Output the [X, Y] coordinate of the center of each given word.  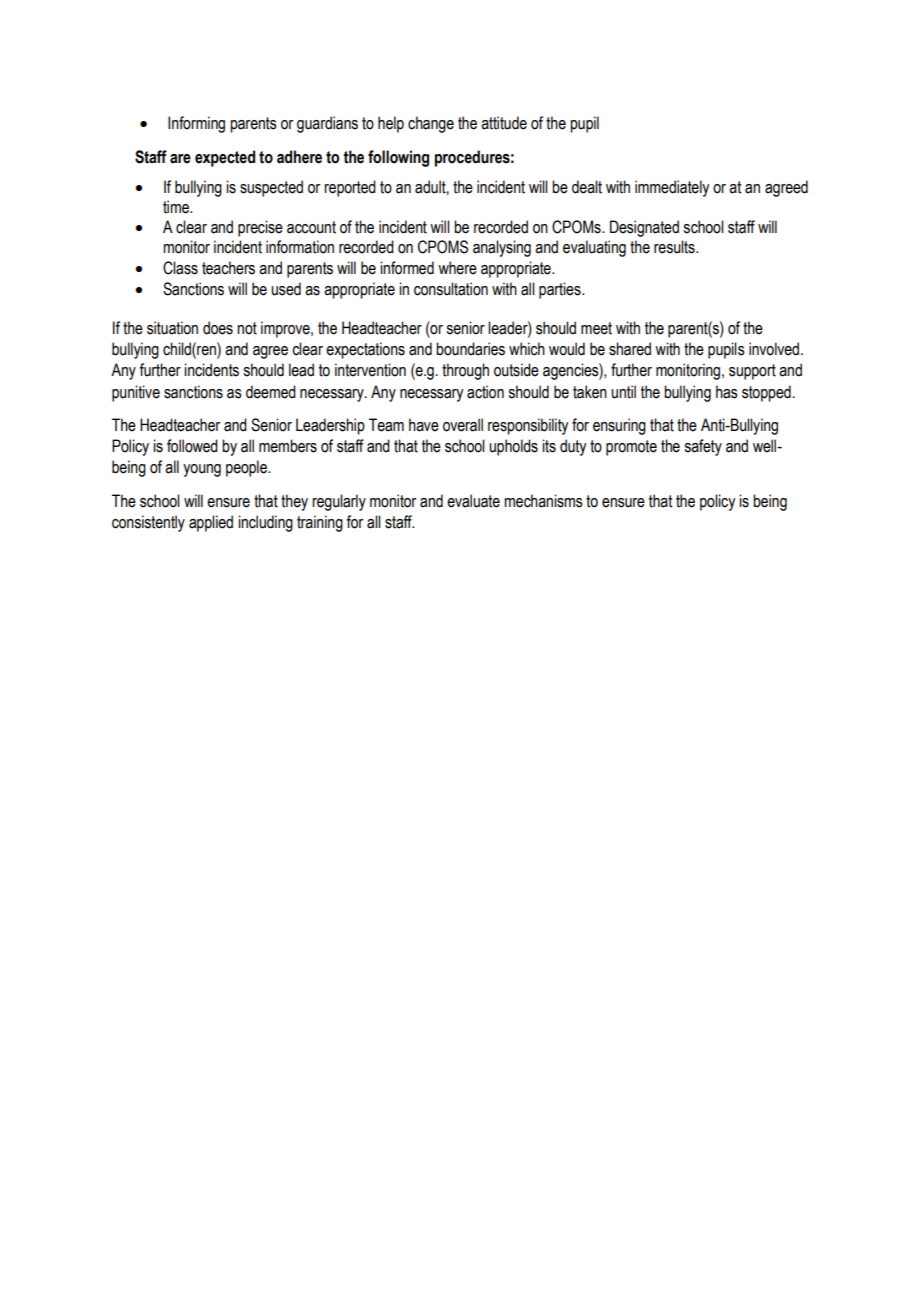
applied [211, 523]
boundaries [470, 349]
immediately [672, 188]
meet [596, 328]
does [218, 328]
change [431, 124]
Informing [196, 124]
